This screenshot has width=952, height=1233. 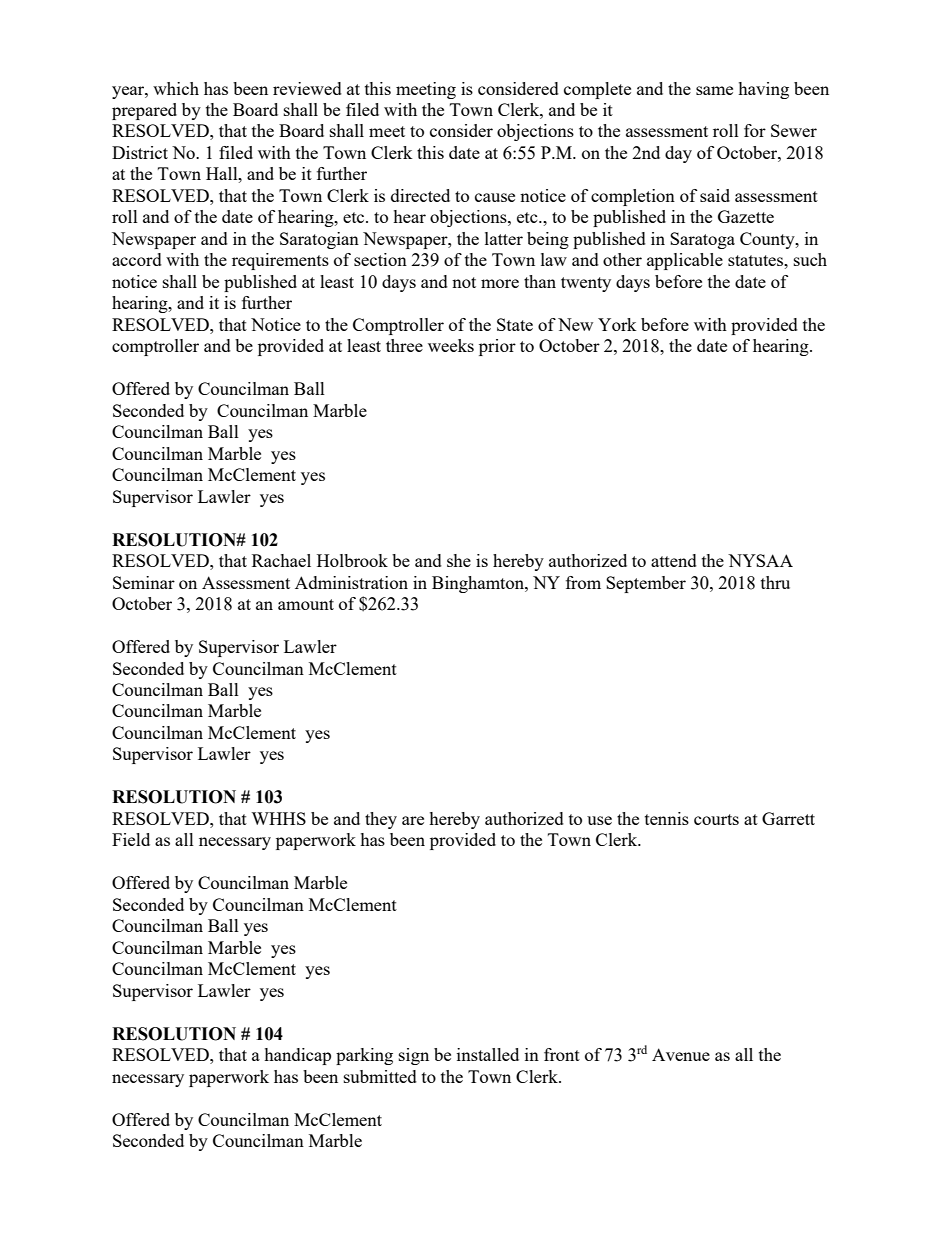 What do you see at coordinates (495, 197) in the screenshot?
I see `cause` at bounding box center [495, 197].
